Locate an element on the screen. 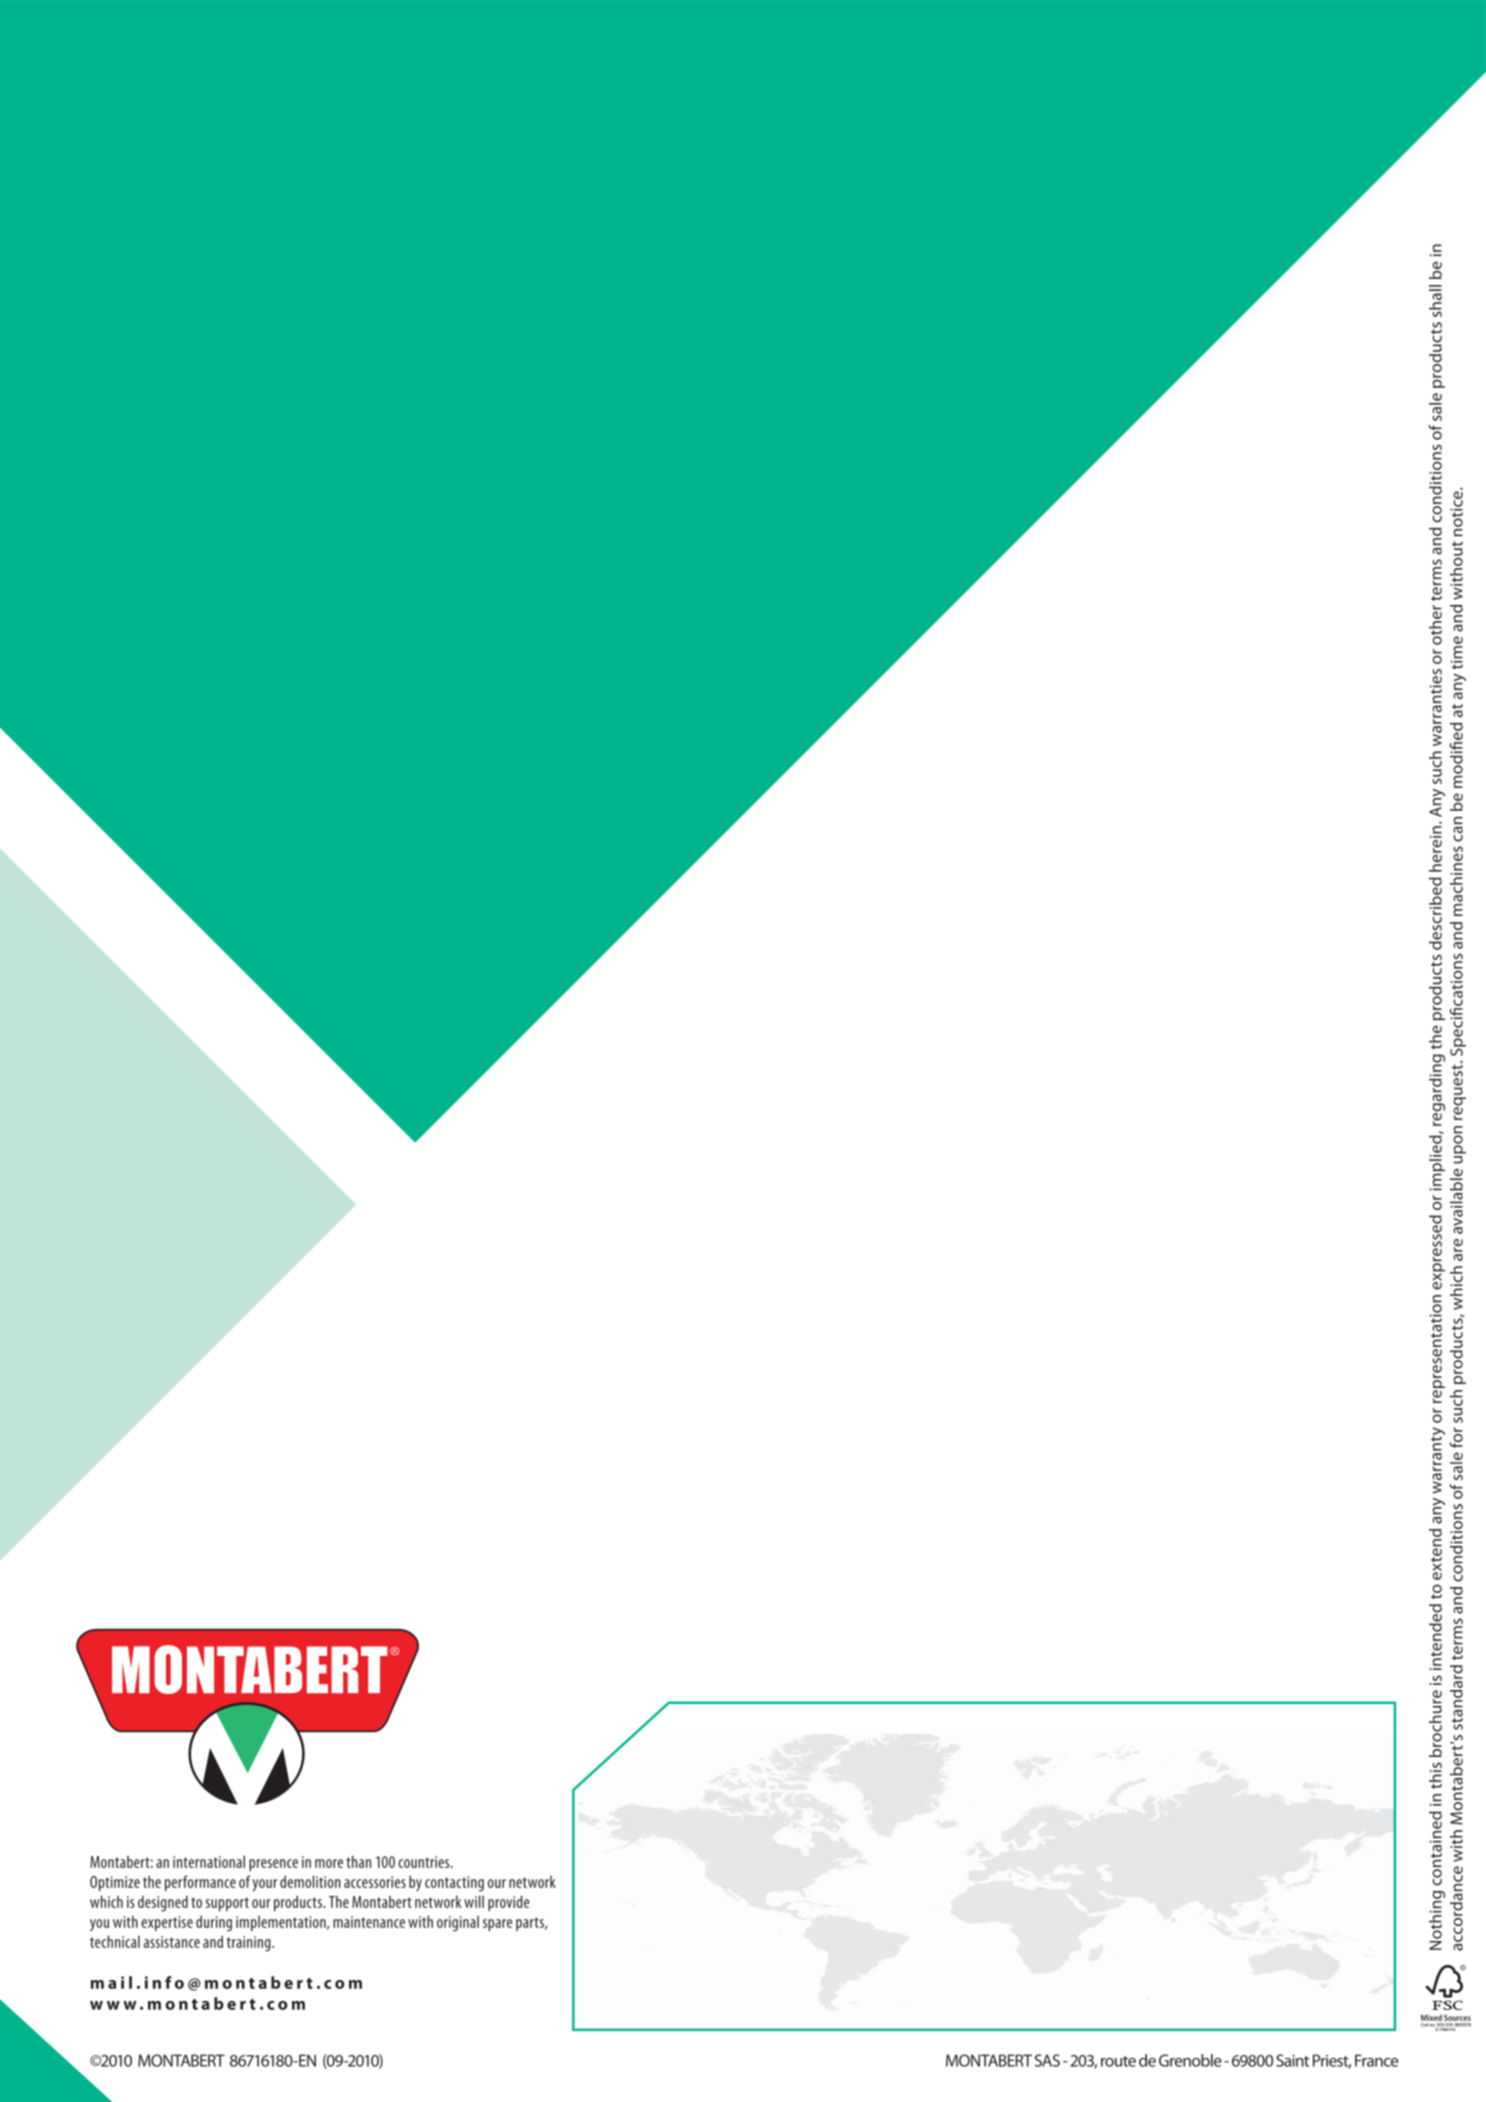 The height and width of the screenshot is (2102, 1486). SAS is located at coordinates (1047, 2060).
